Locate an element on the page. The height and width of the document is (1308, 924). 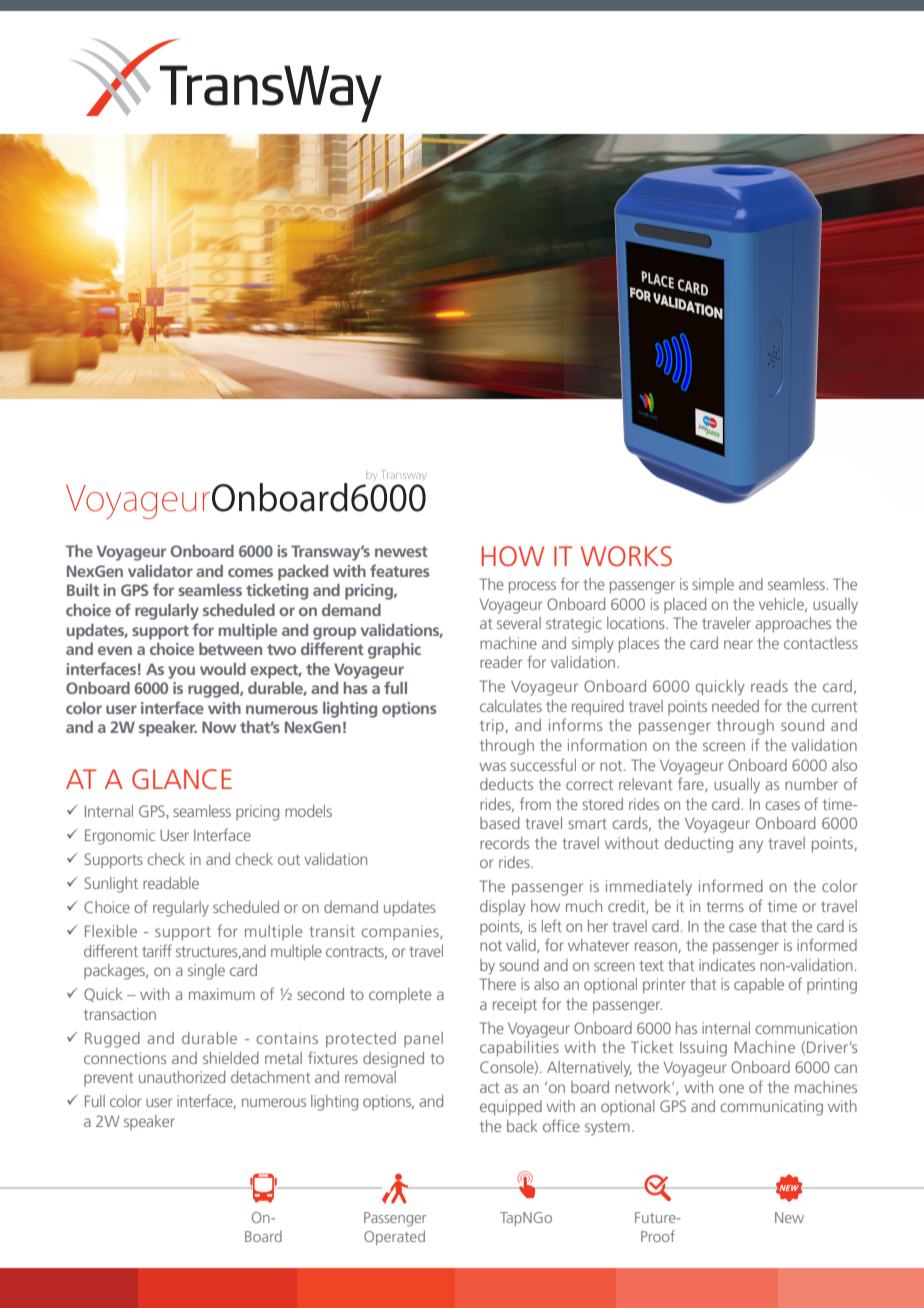
panel is located at coordinates (423, 1039).
